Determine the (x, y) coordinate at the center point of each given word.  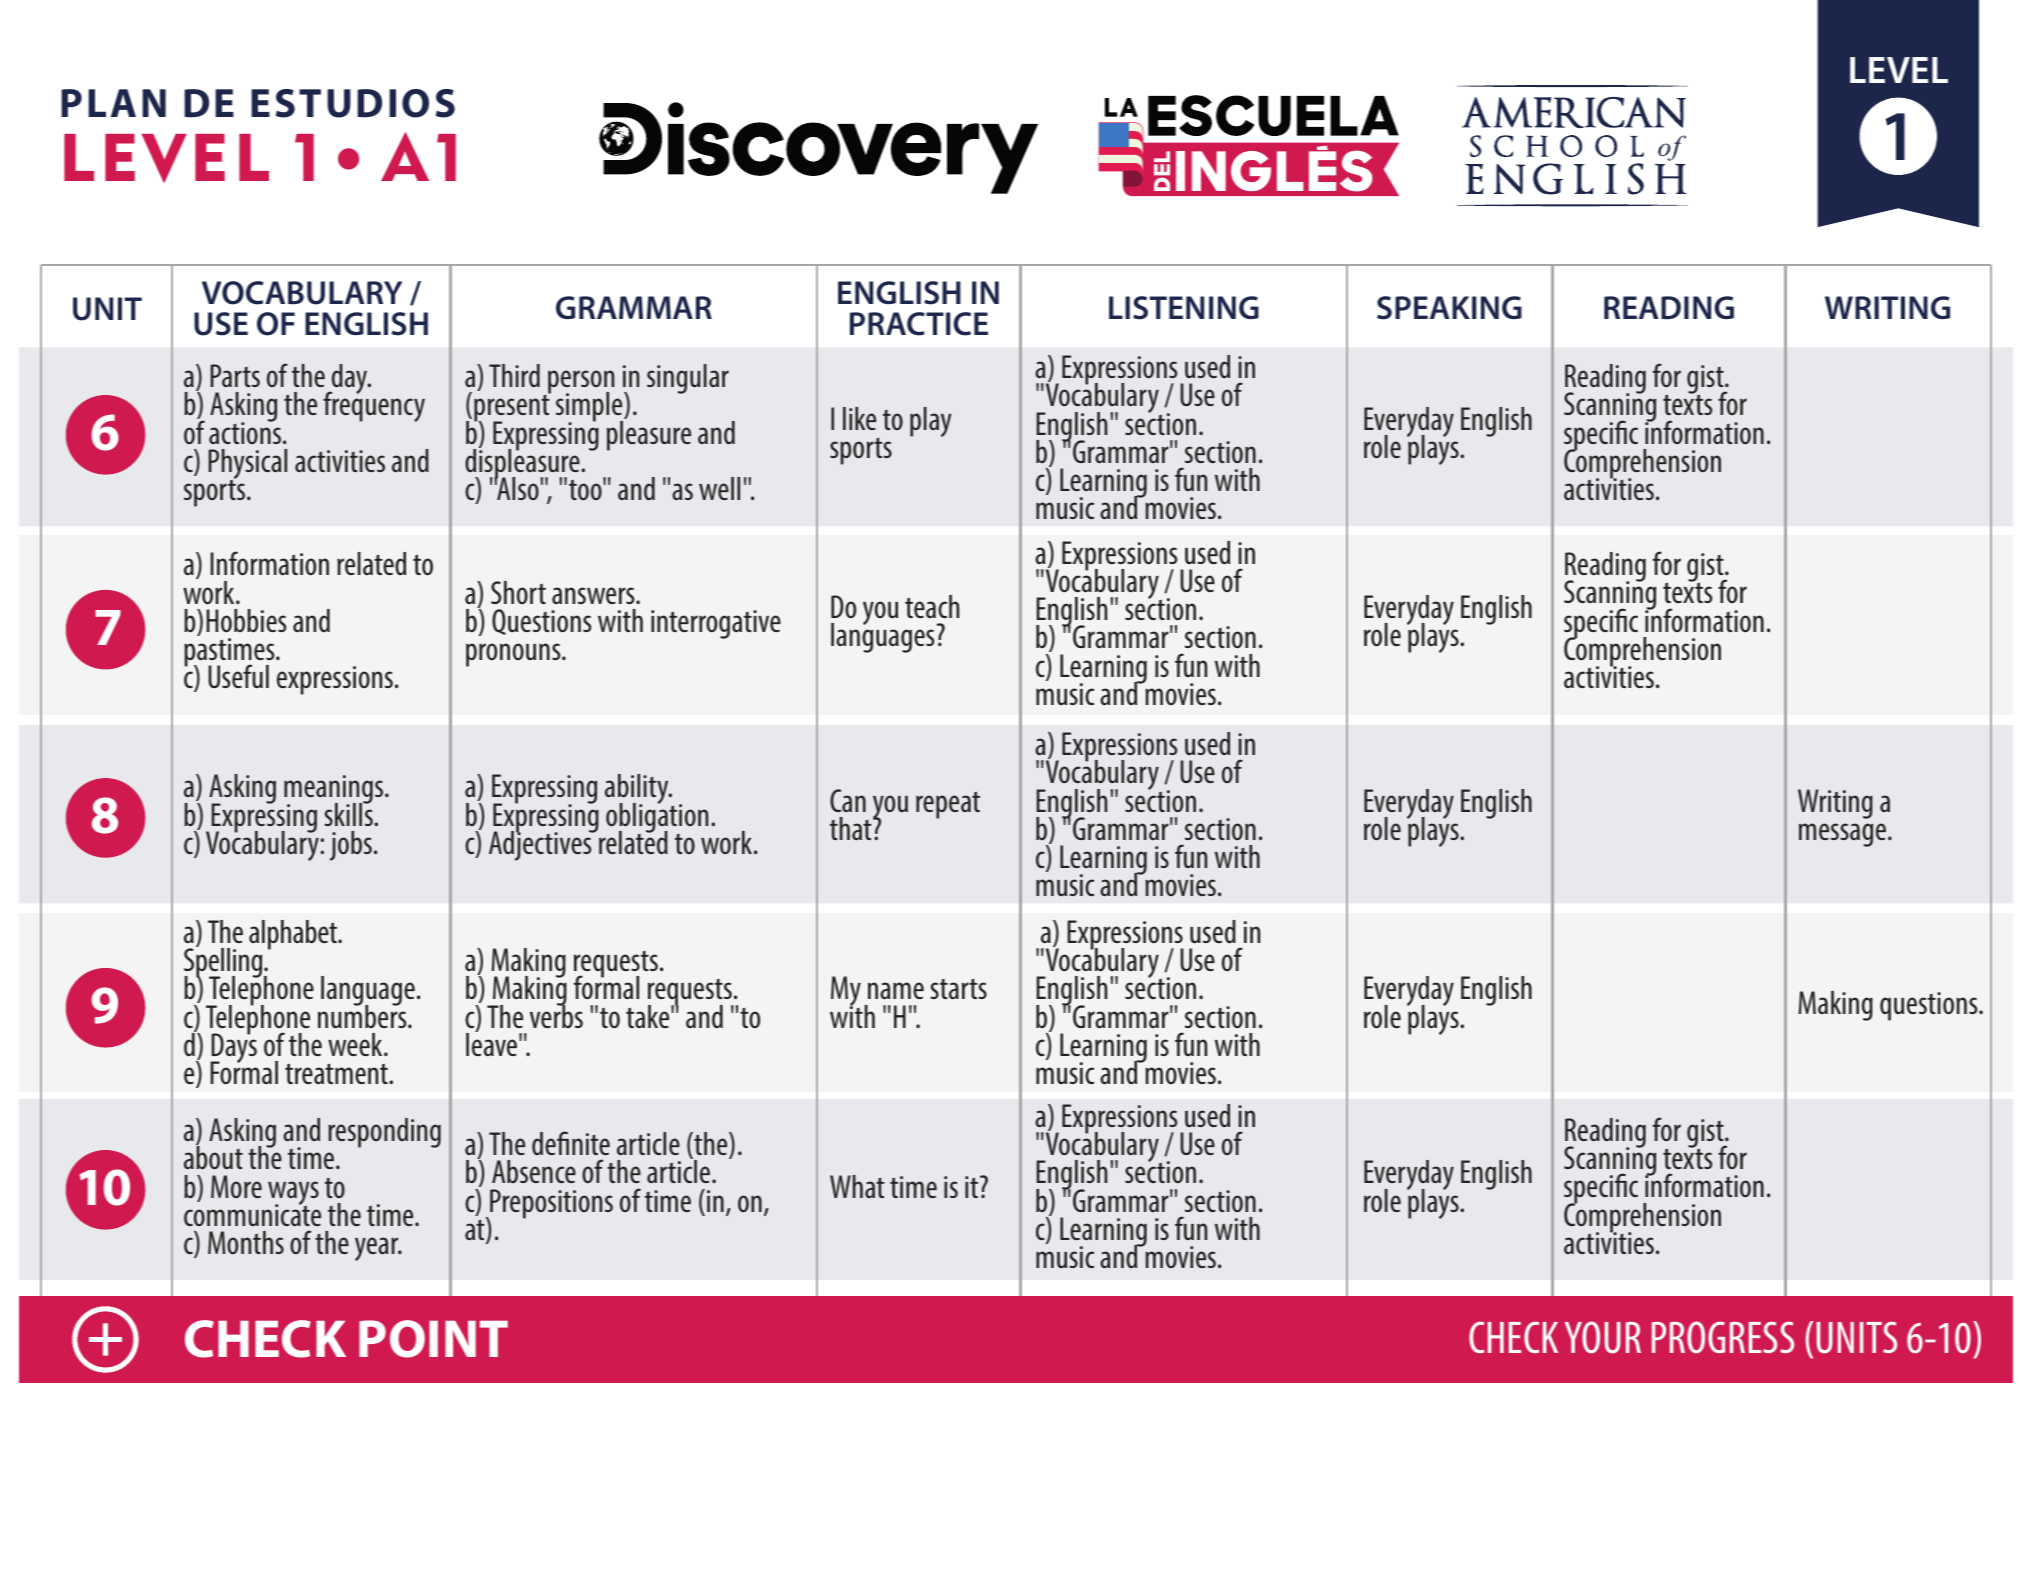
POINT (433, 1339)
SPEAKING (1449, 308)
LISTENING (1184, 308)
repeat (948, 805)
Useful (238, 676)
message (1844, 835)
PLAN (113, 103)
